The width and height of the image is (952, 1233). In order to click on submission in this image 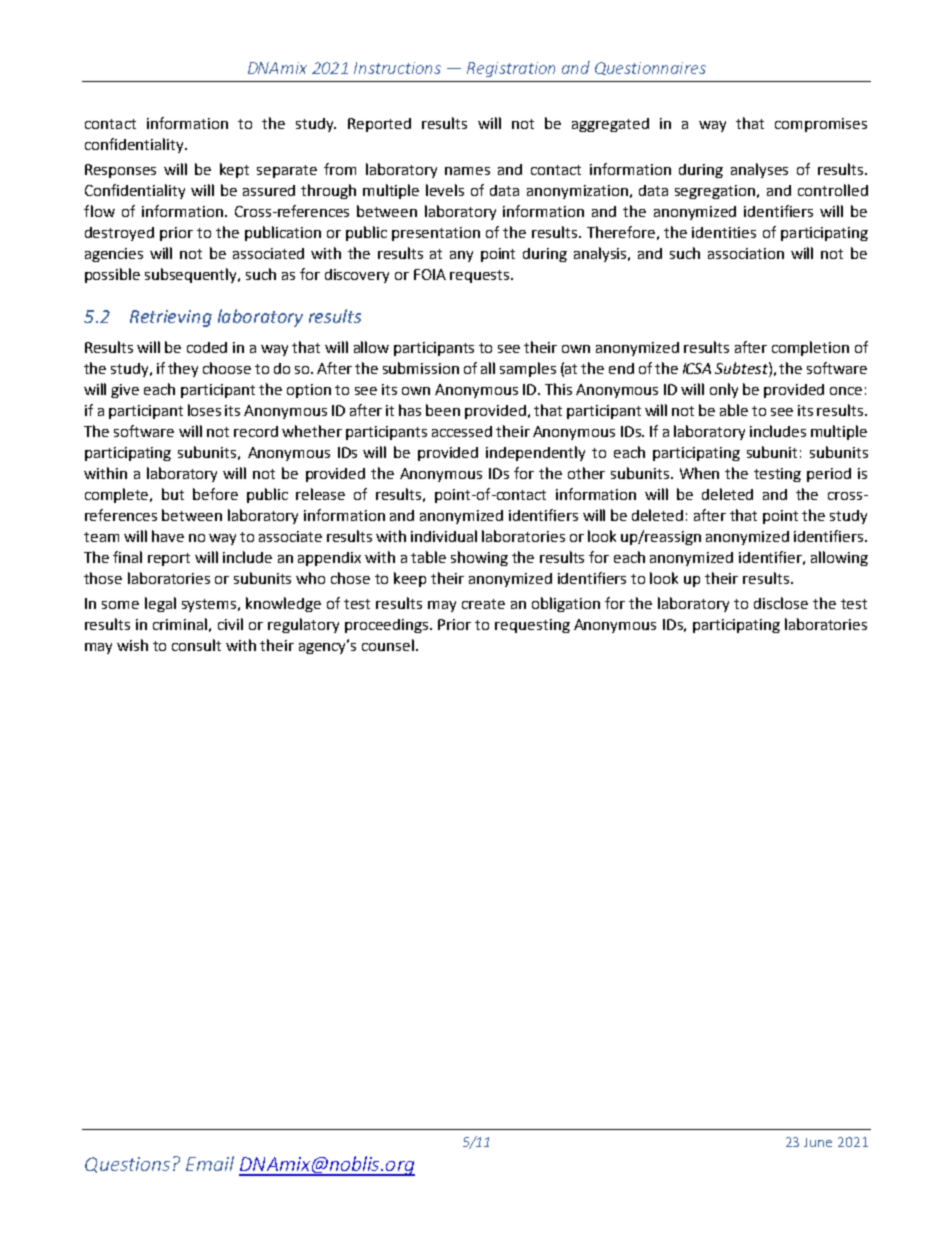, I will do `click(421, 368)`.
